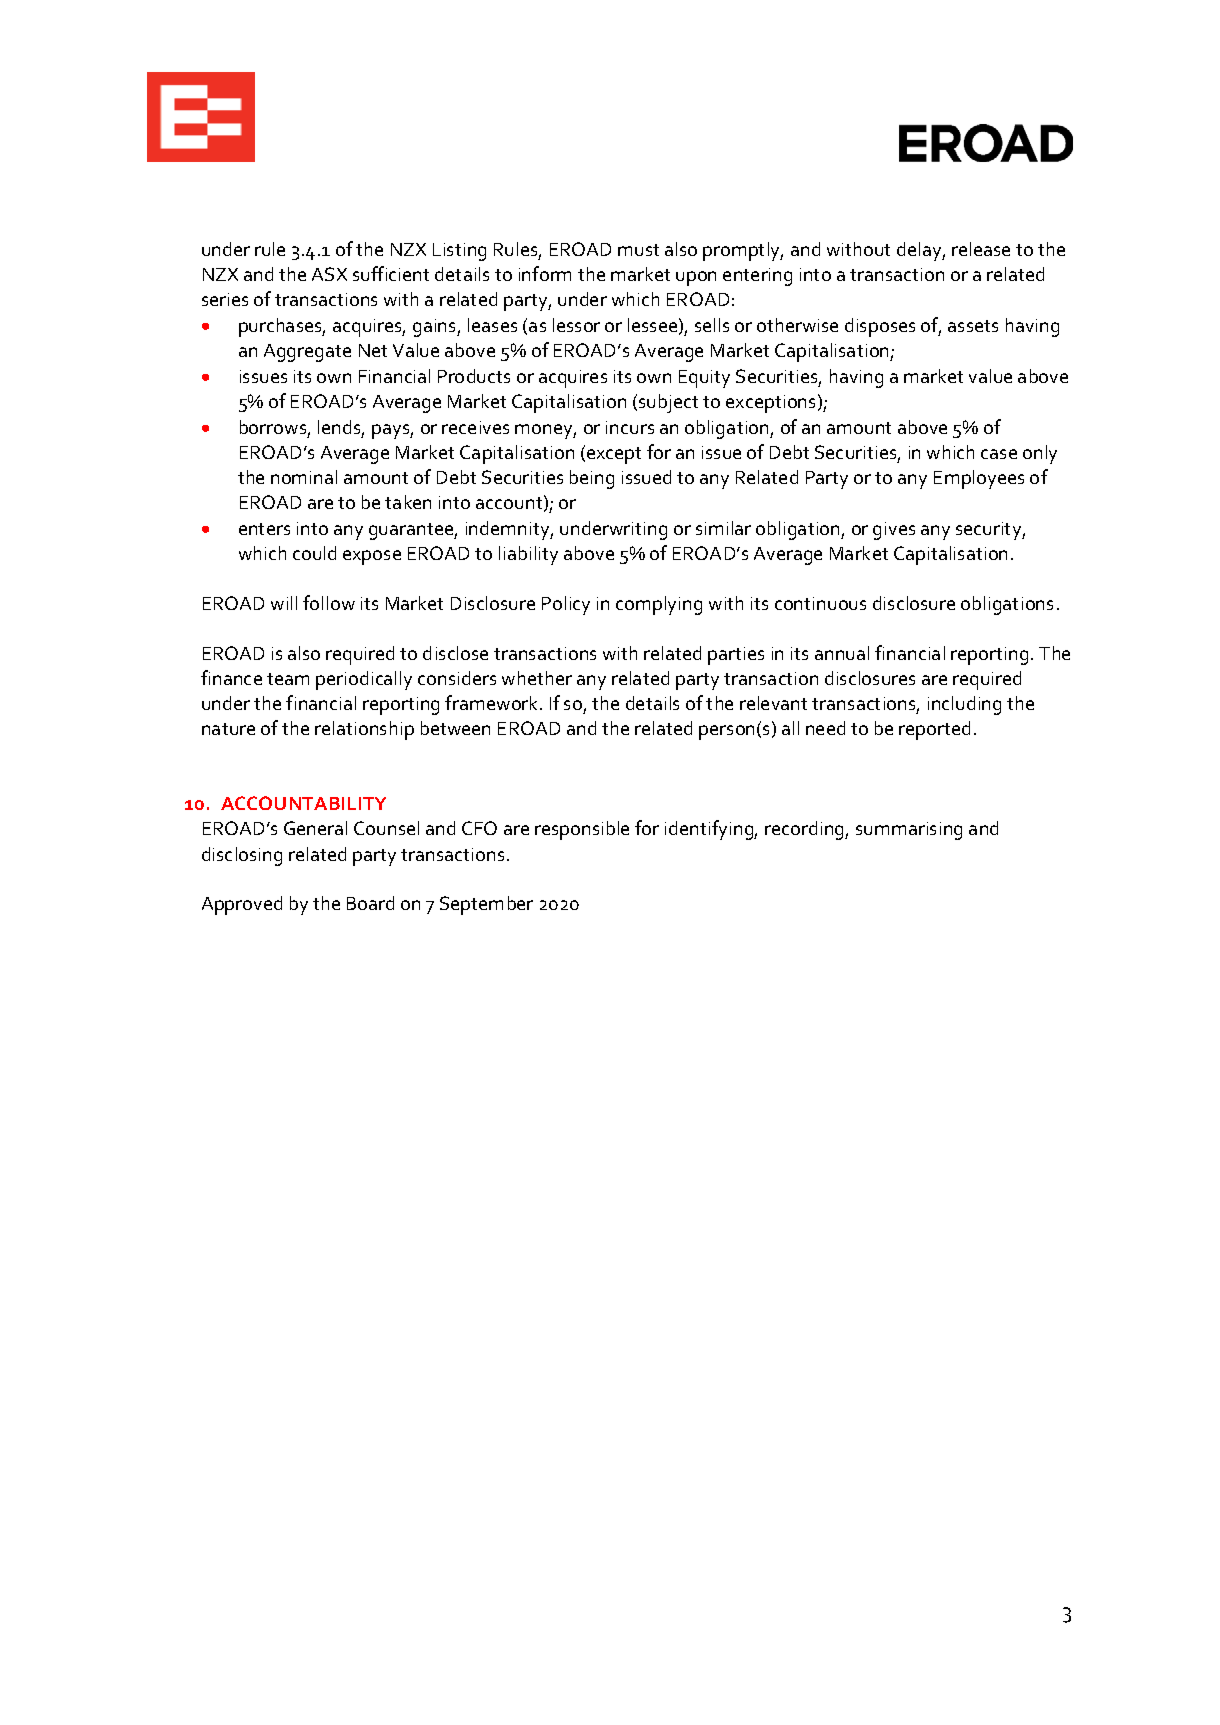 Image resolution: width=1220 pixels, height=1725 pixels. What do you see at coordinates (638, 250) in the screenshot?
I see `must` at bounding box center [638, 250].
